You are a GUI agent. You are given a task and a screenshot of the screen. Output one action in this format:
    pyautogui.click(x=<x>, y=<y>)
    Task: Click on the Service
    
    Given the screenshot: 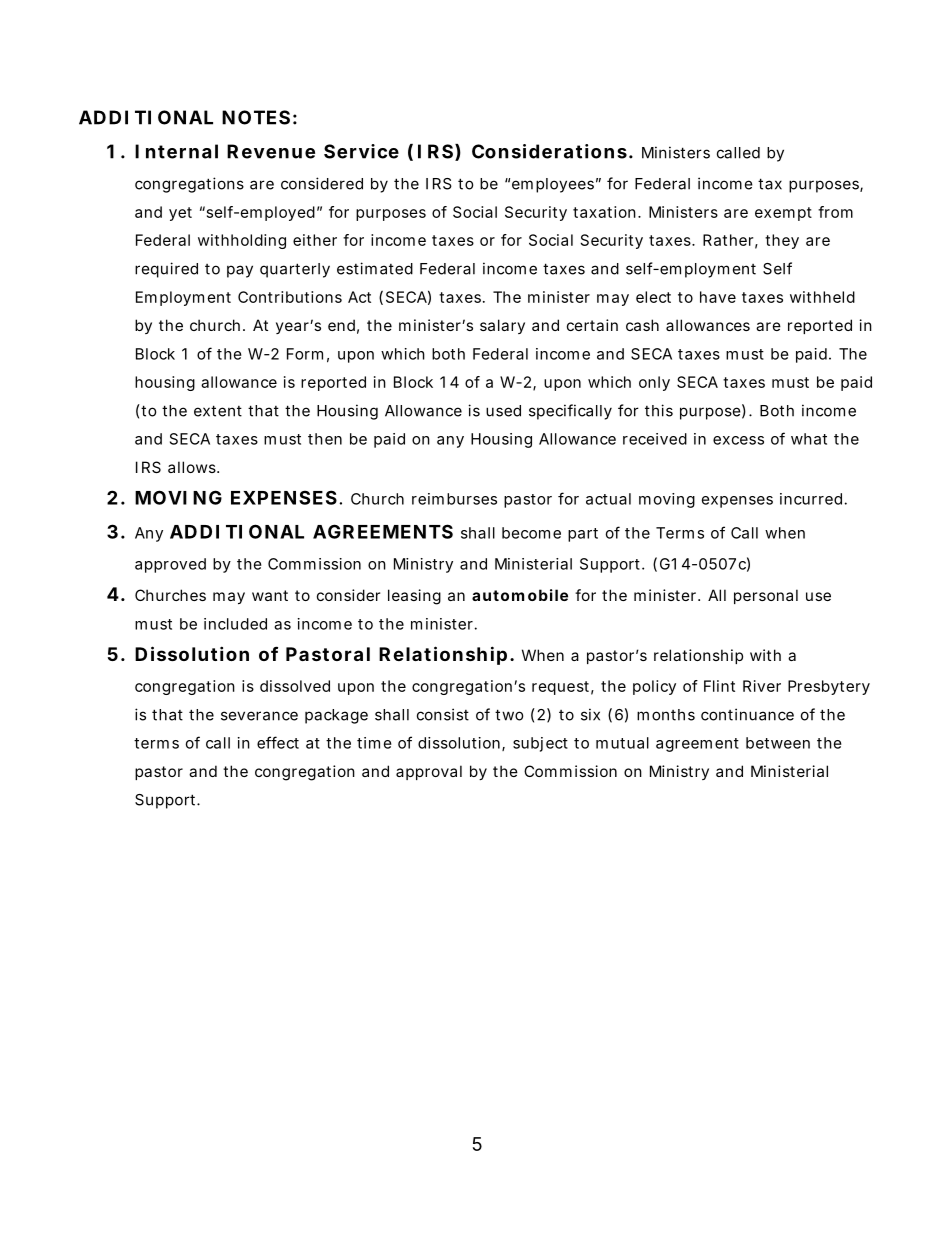 What is the action you would take?
    pyautogui.click(x=361, y=151)
